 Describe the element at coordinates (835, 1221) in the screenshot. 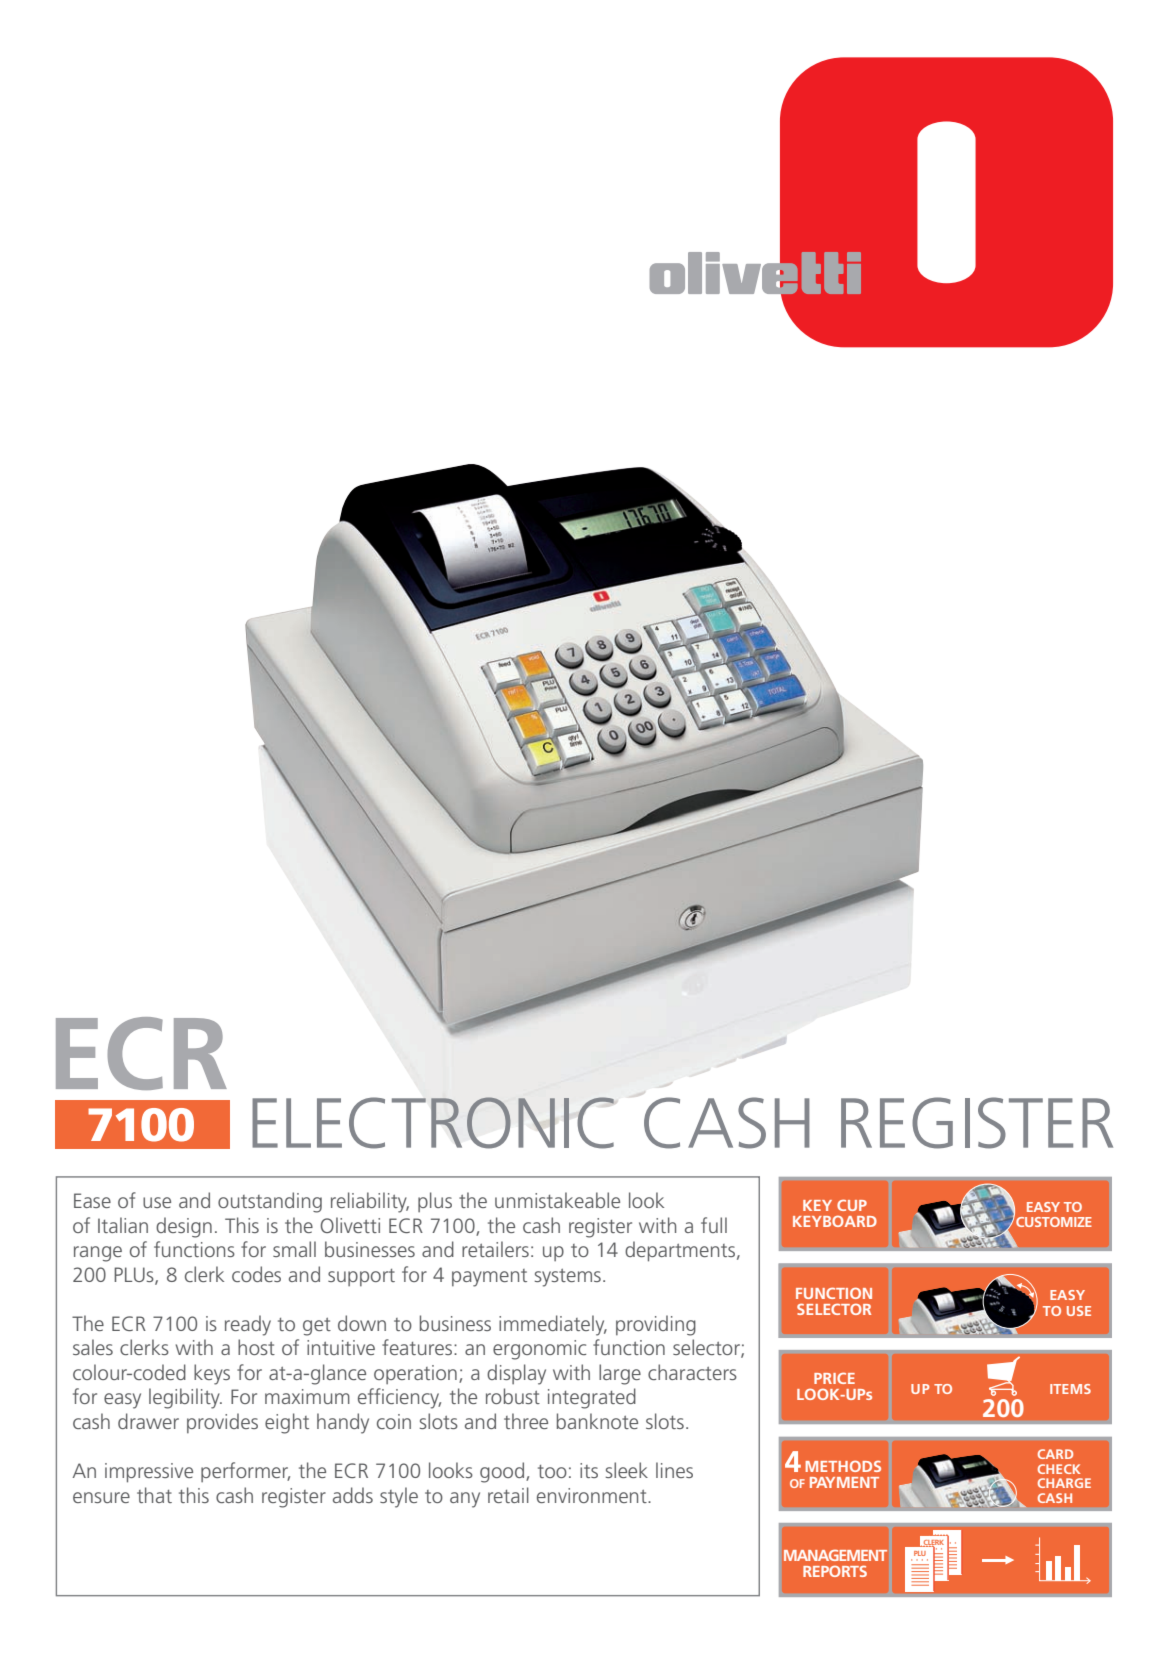

I see `KEYBOARD` at that location.
